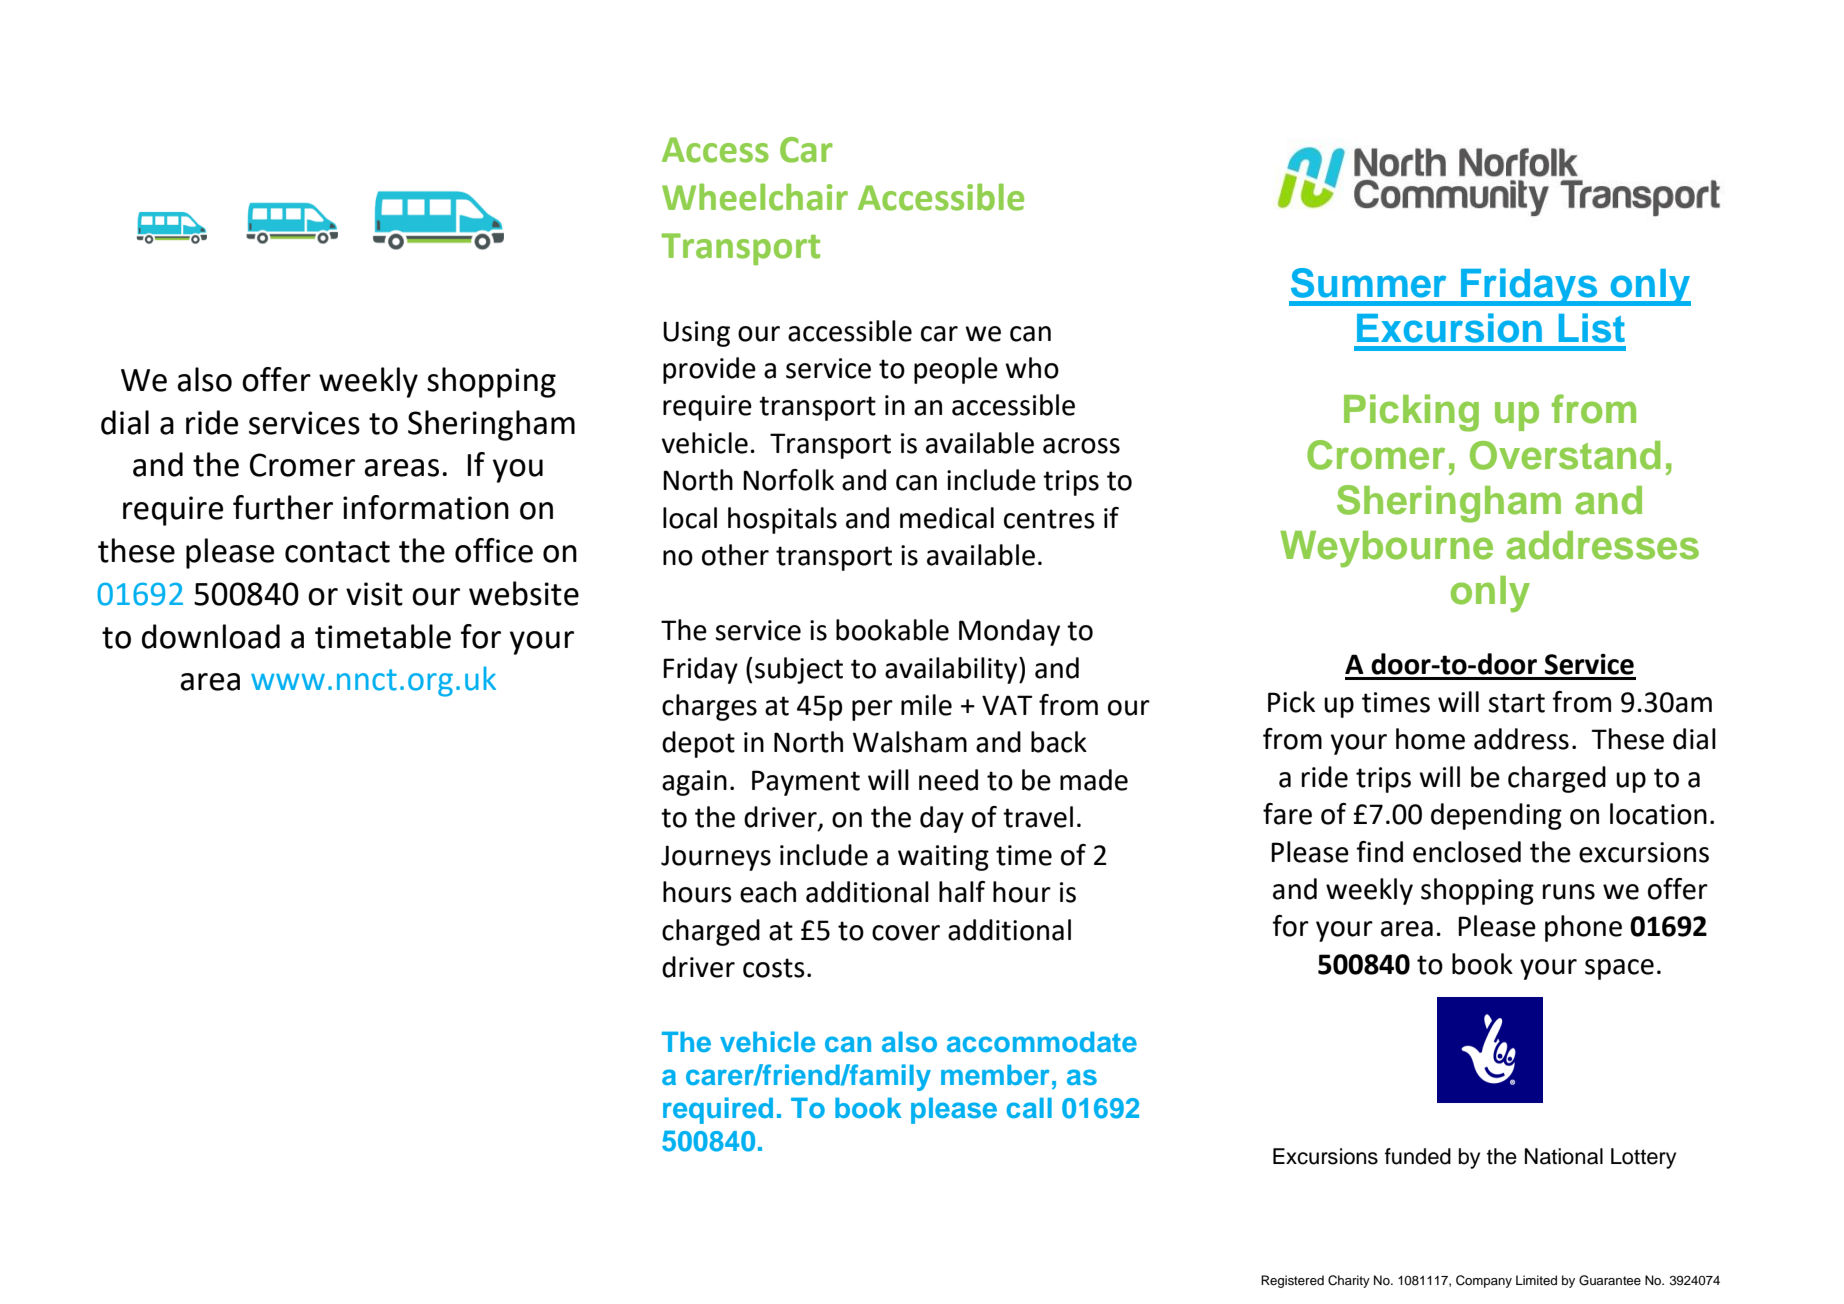 Image resolution: width=1844 pixels, height=1304 pixels. Describe the element at coordinates (926, 705) in the image. I see `mile` at that location.
